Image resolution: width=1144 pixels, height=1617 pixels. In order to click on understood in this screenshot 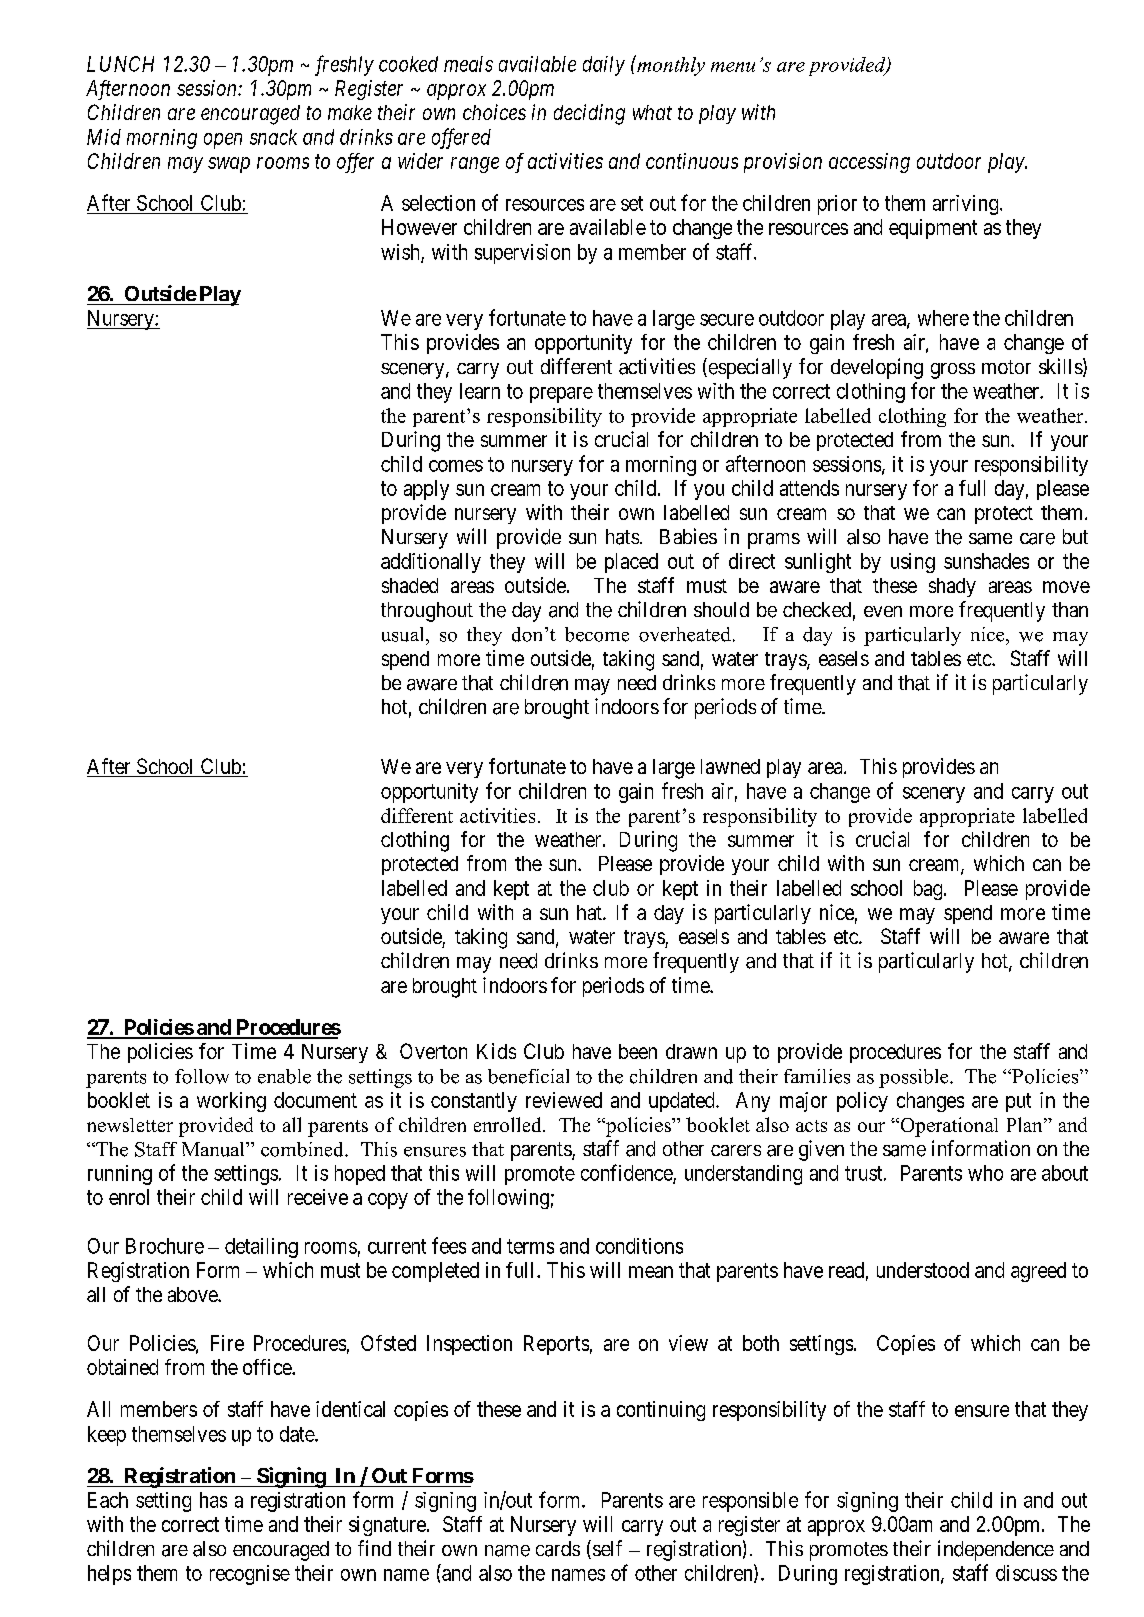, I will do `click(923, 1270)`.
